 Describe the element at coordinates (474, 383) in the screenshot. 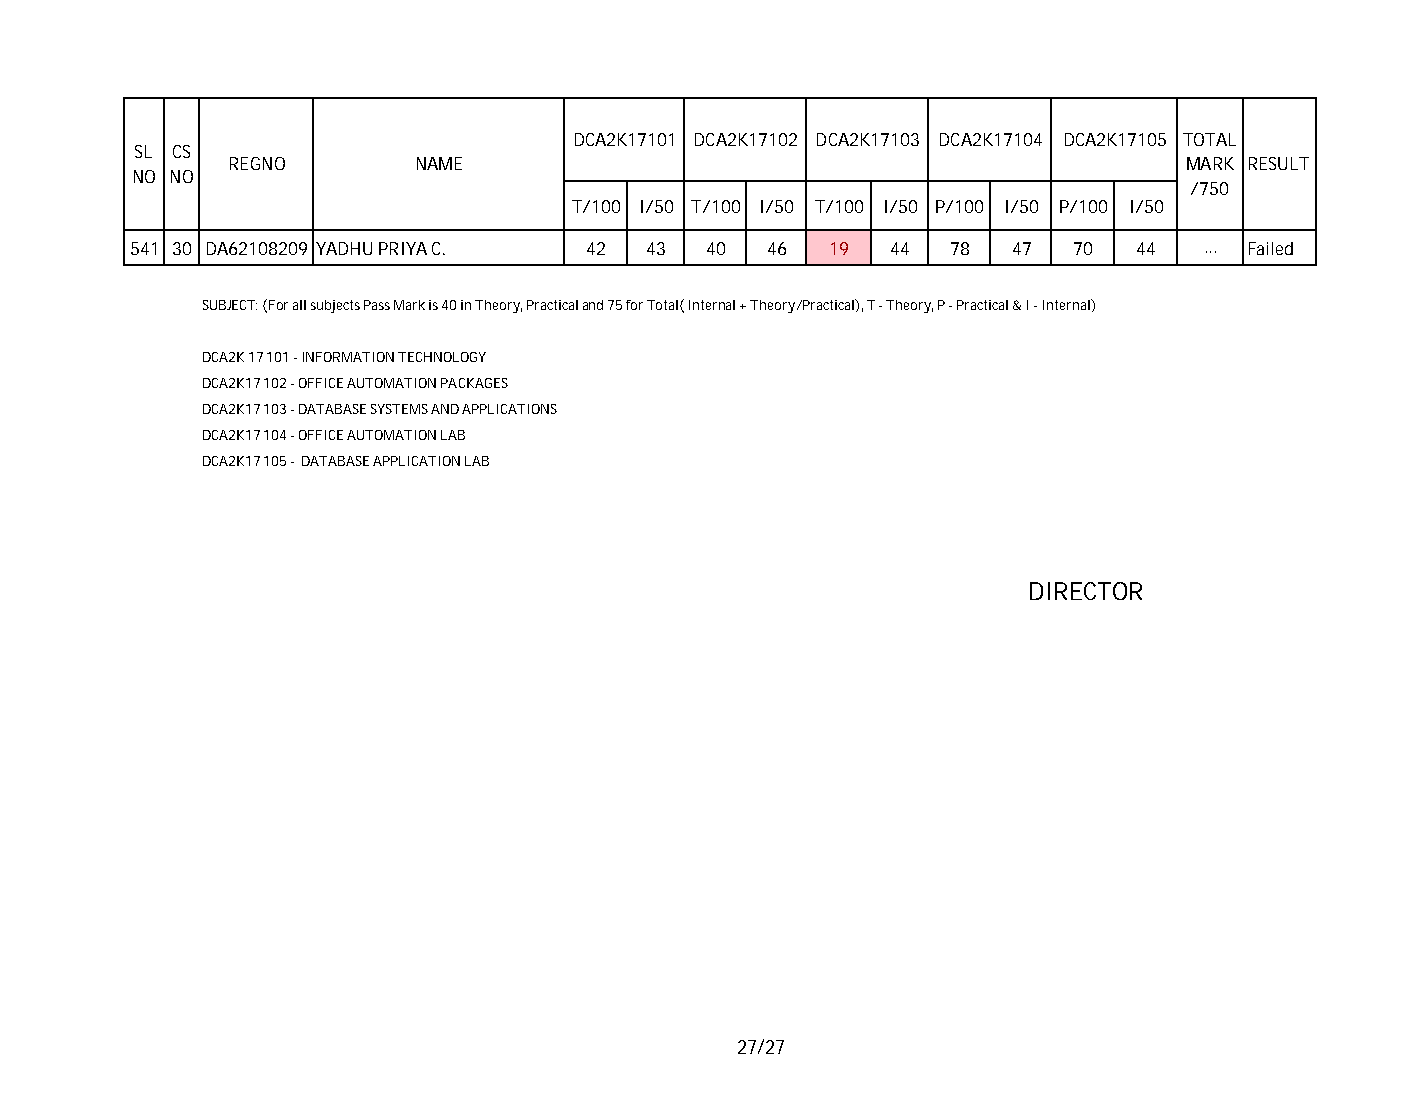

I see `PACKAGES` at that location.
